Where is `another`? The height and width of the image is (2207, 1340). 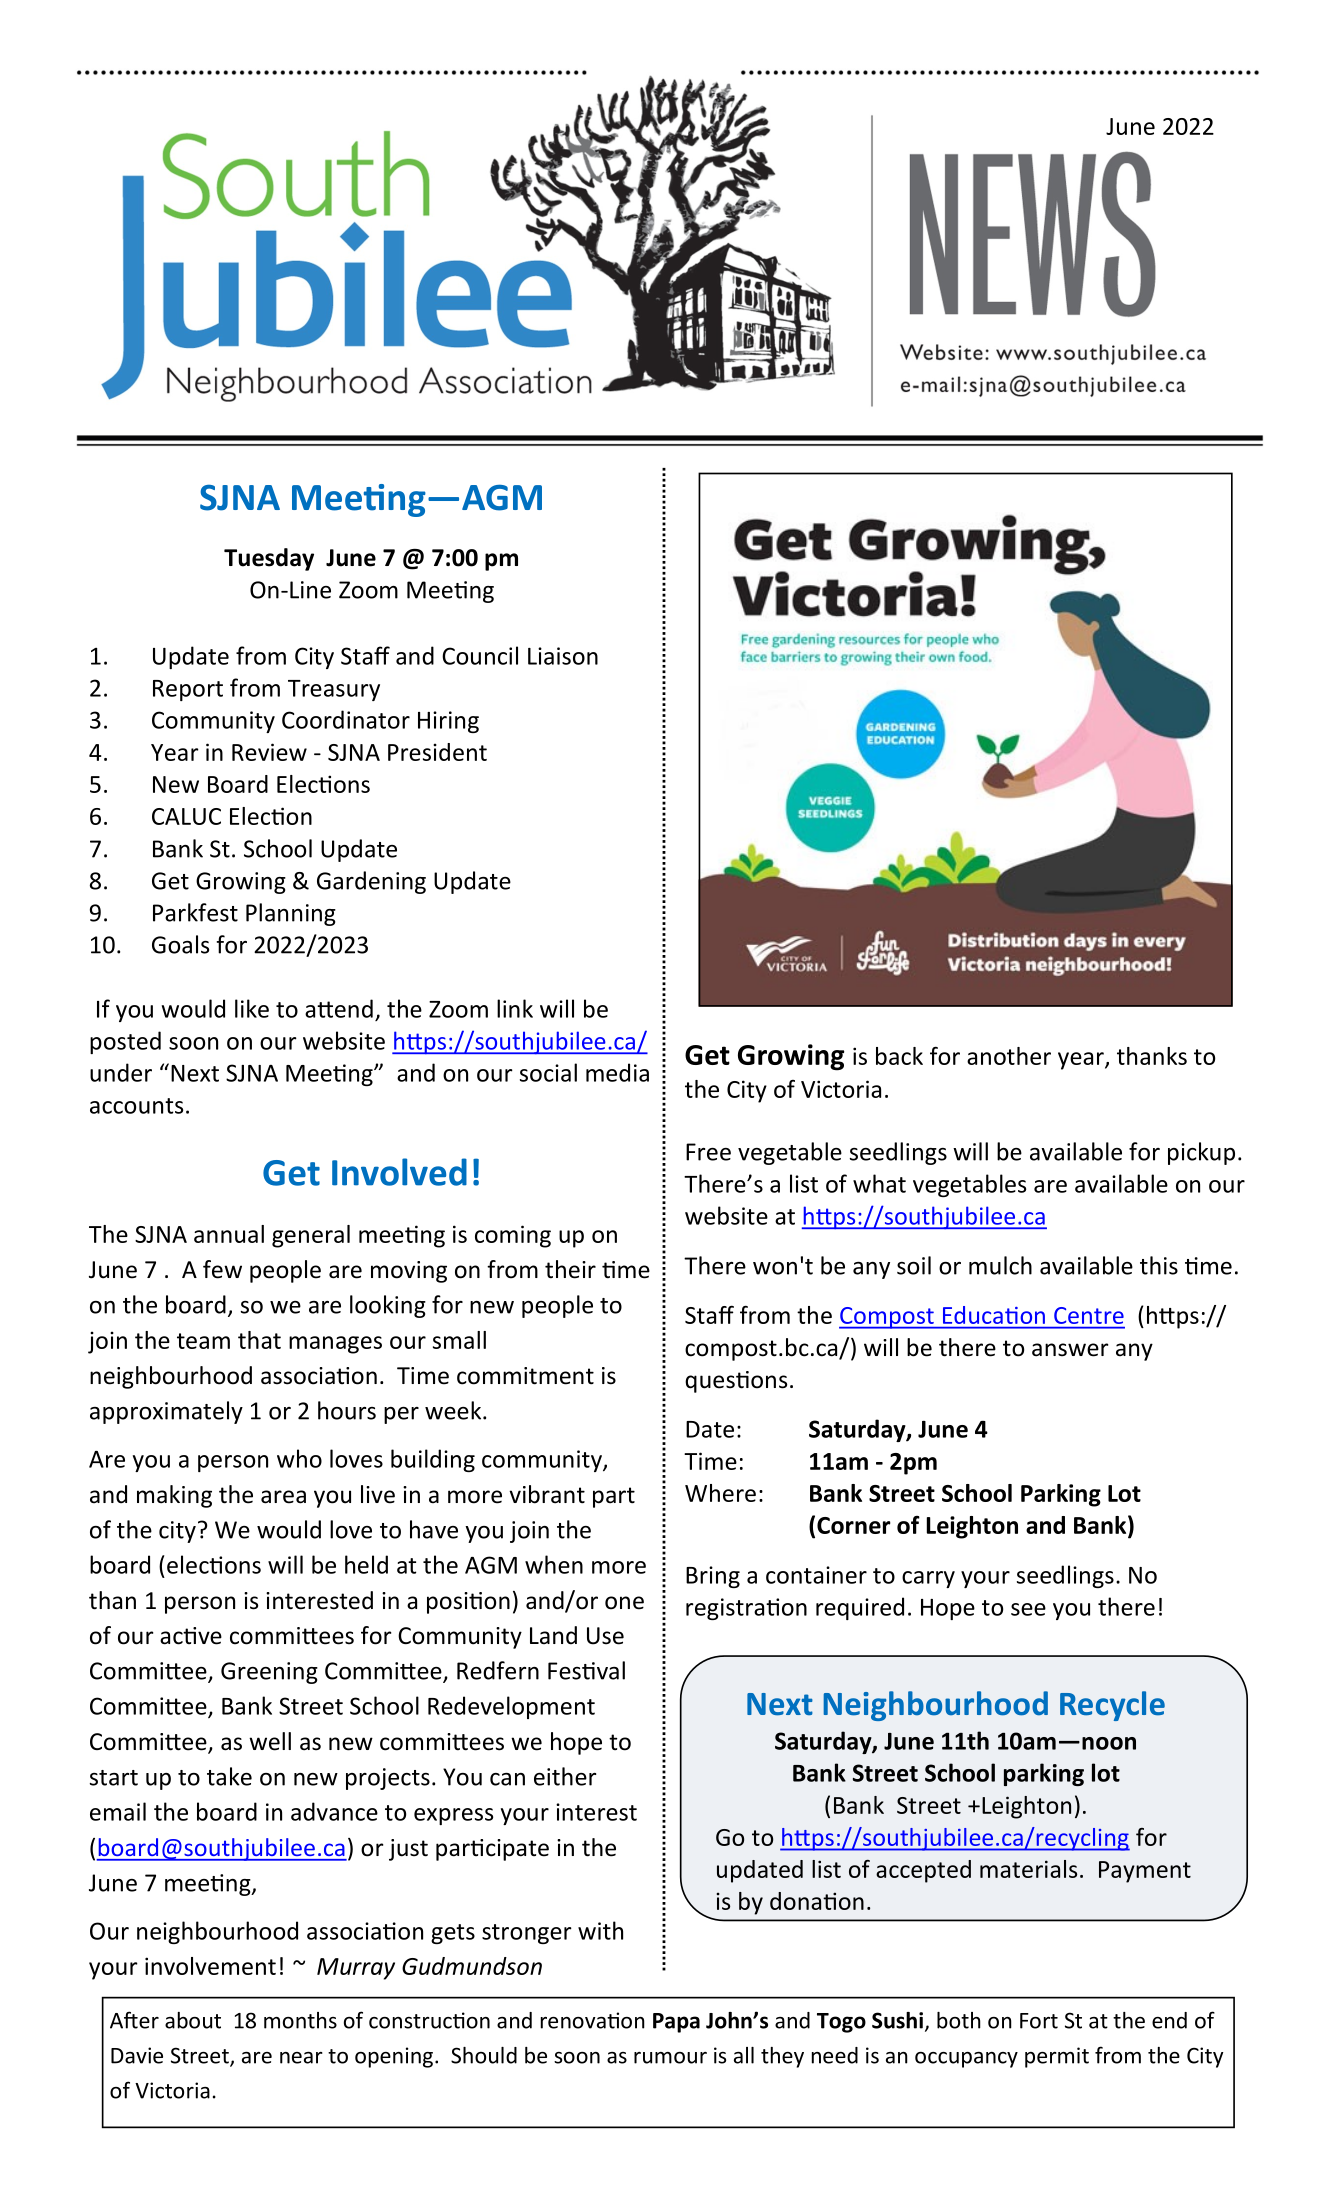 another is located at coordinates (1009, 1056).
